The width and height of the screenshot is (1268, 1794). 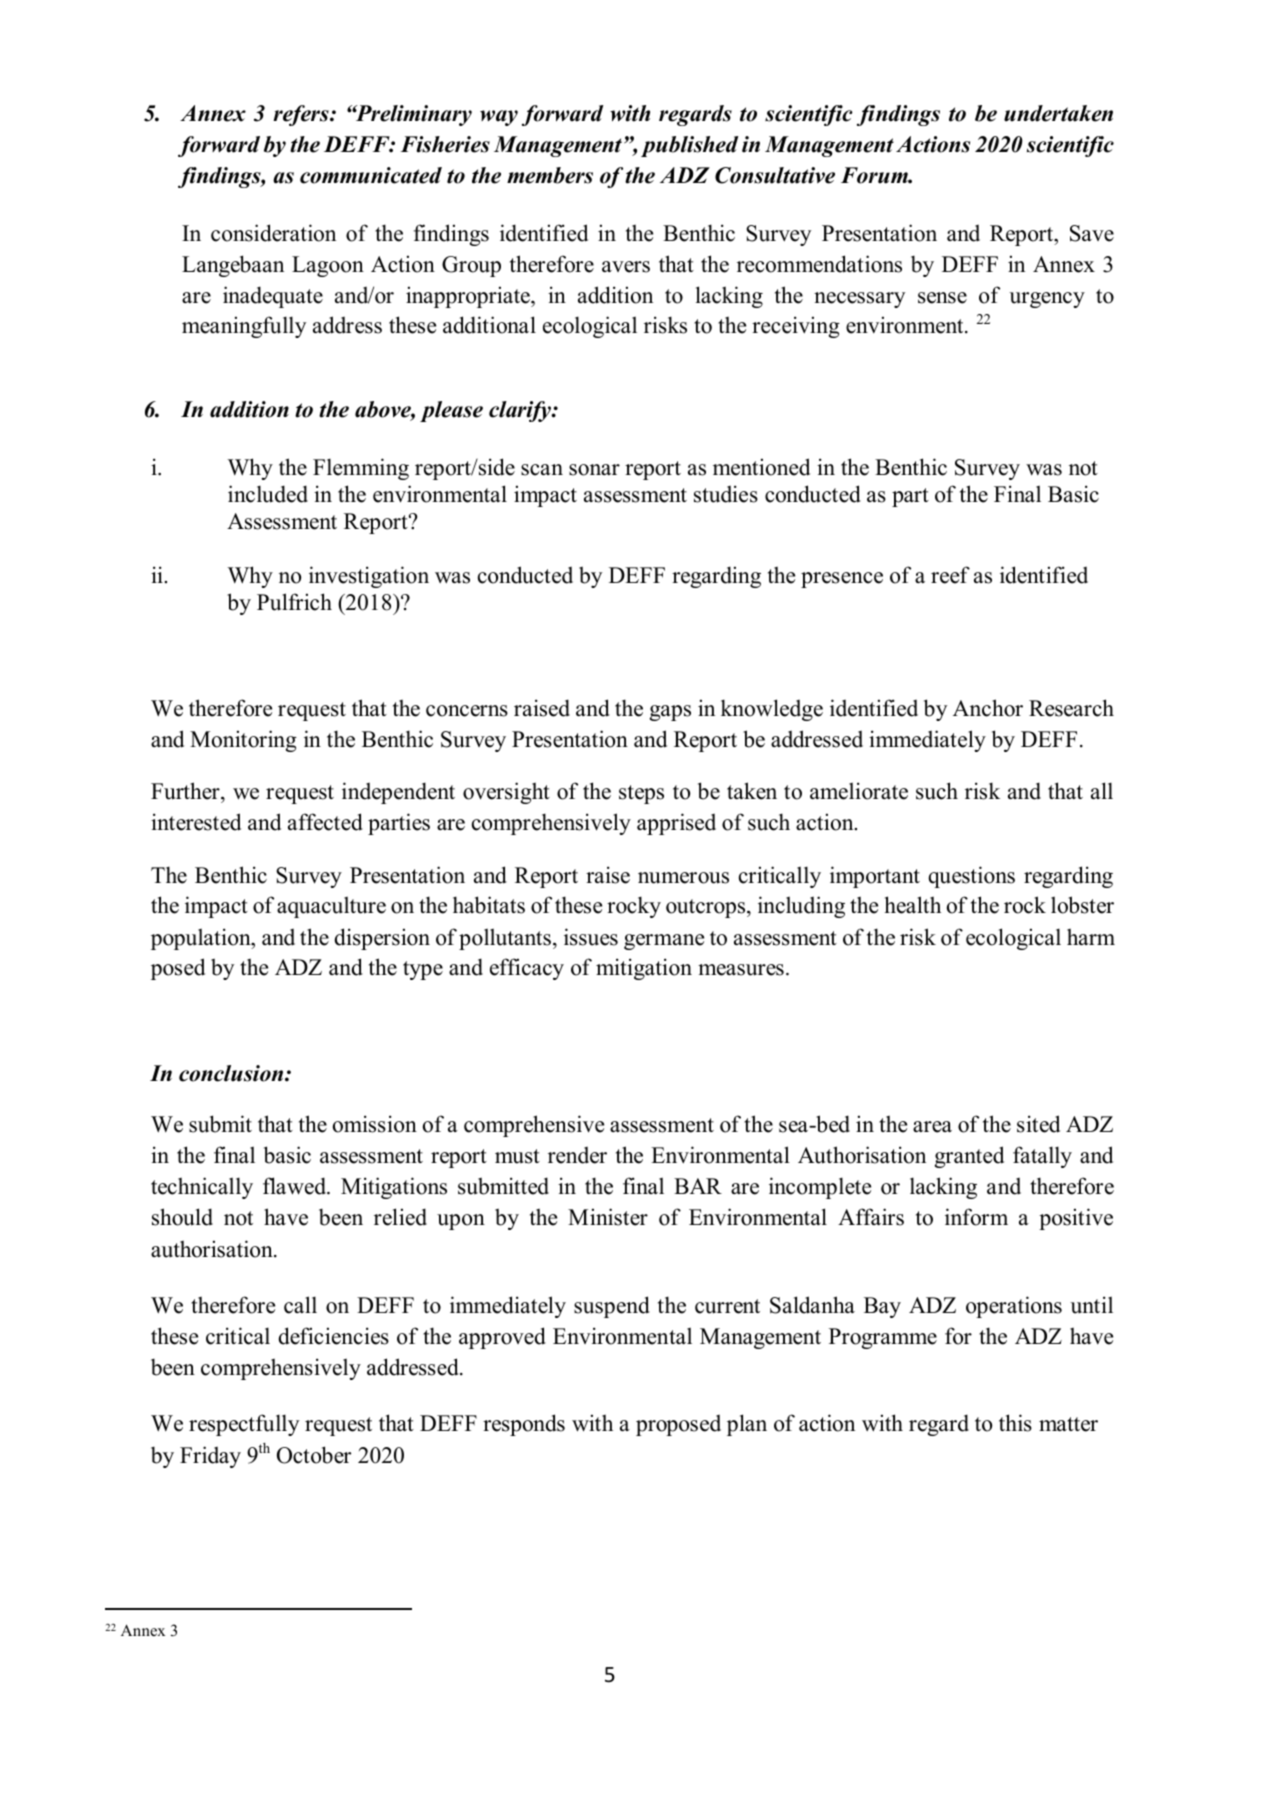 I want to click on included, so click(x=268, y=494).
